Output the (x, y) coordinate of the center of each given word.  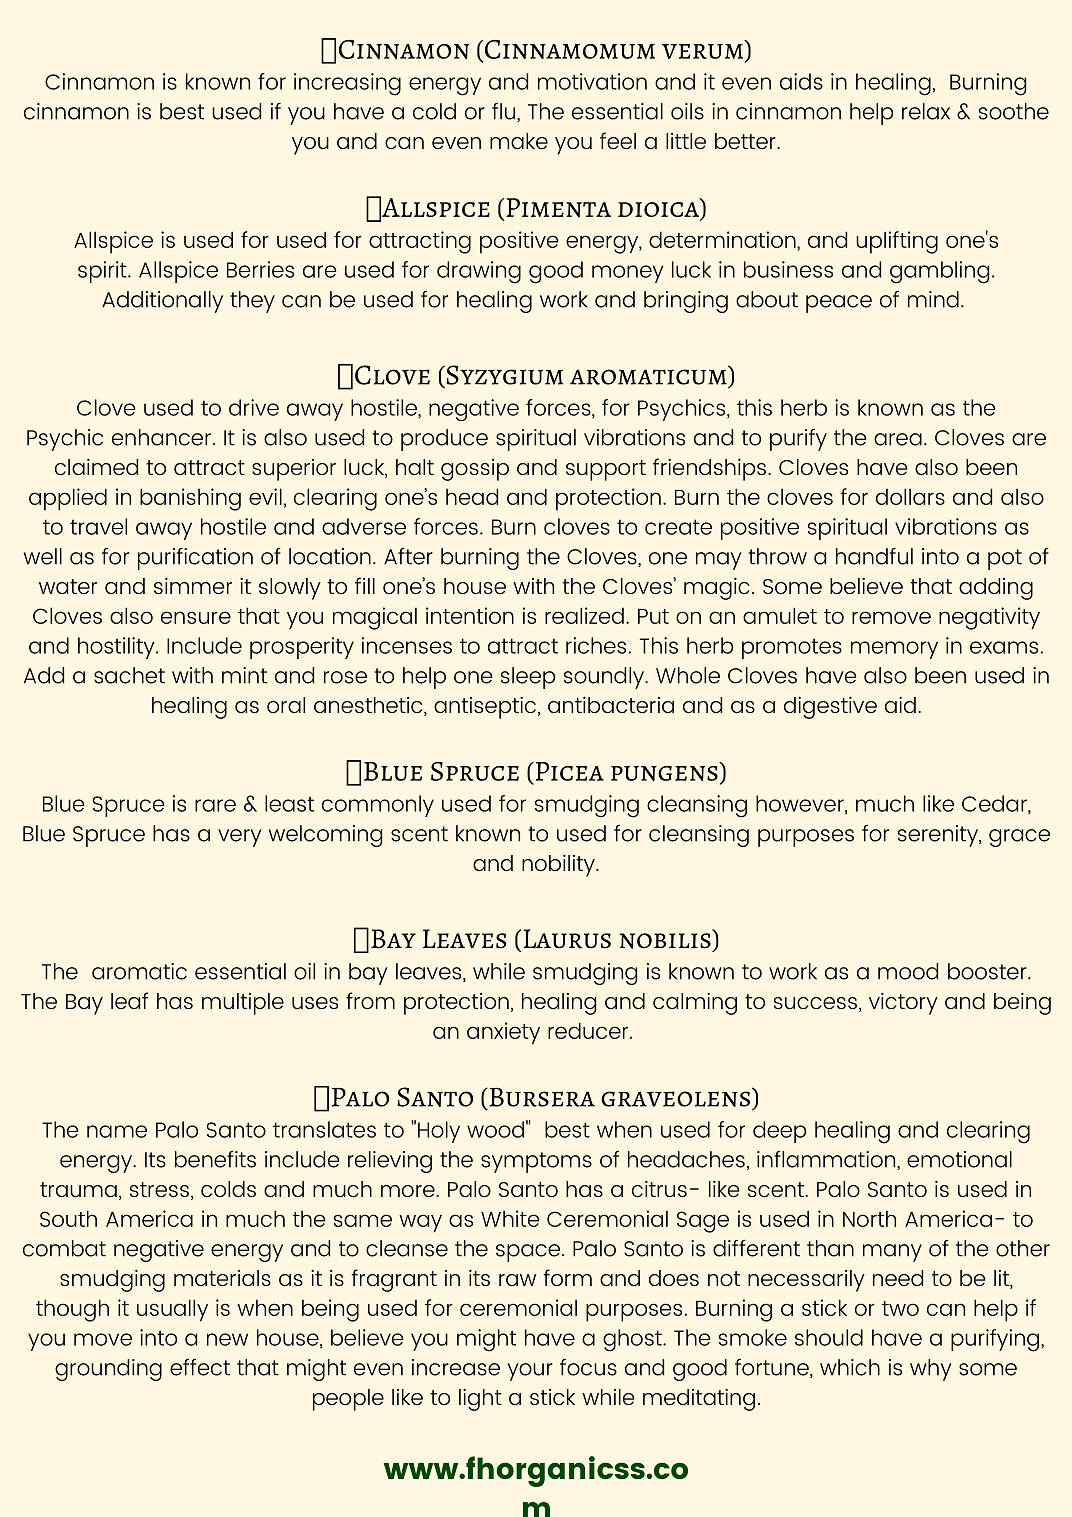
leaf (129, 1000)
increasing (347, 84)
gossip (475, 470)
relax (926, 111)
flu (505, 112)
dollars (910, 496)
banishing (190, 499)
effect (200, 1367)
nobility (559, 865)
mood (908, 971)
